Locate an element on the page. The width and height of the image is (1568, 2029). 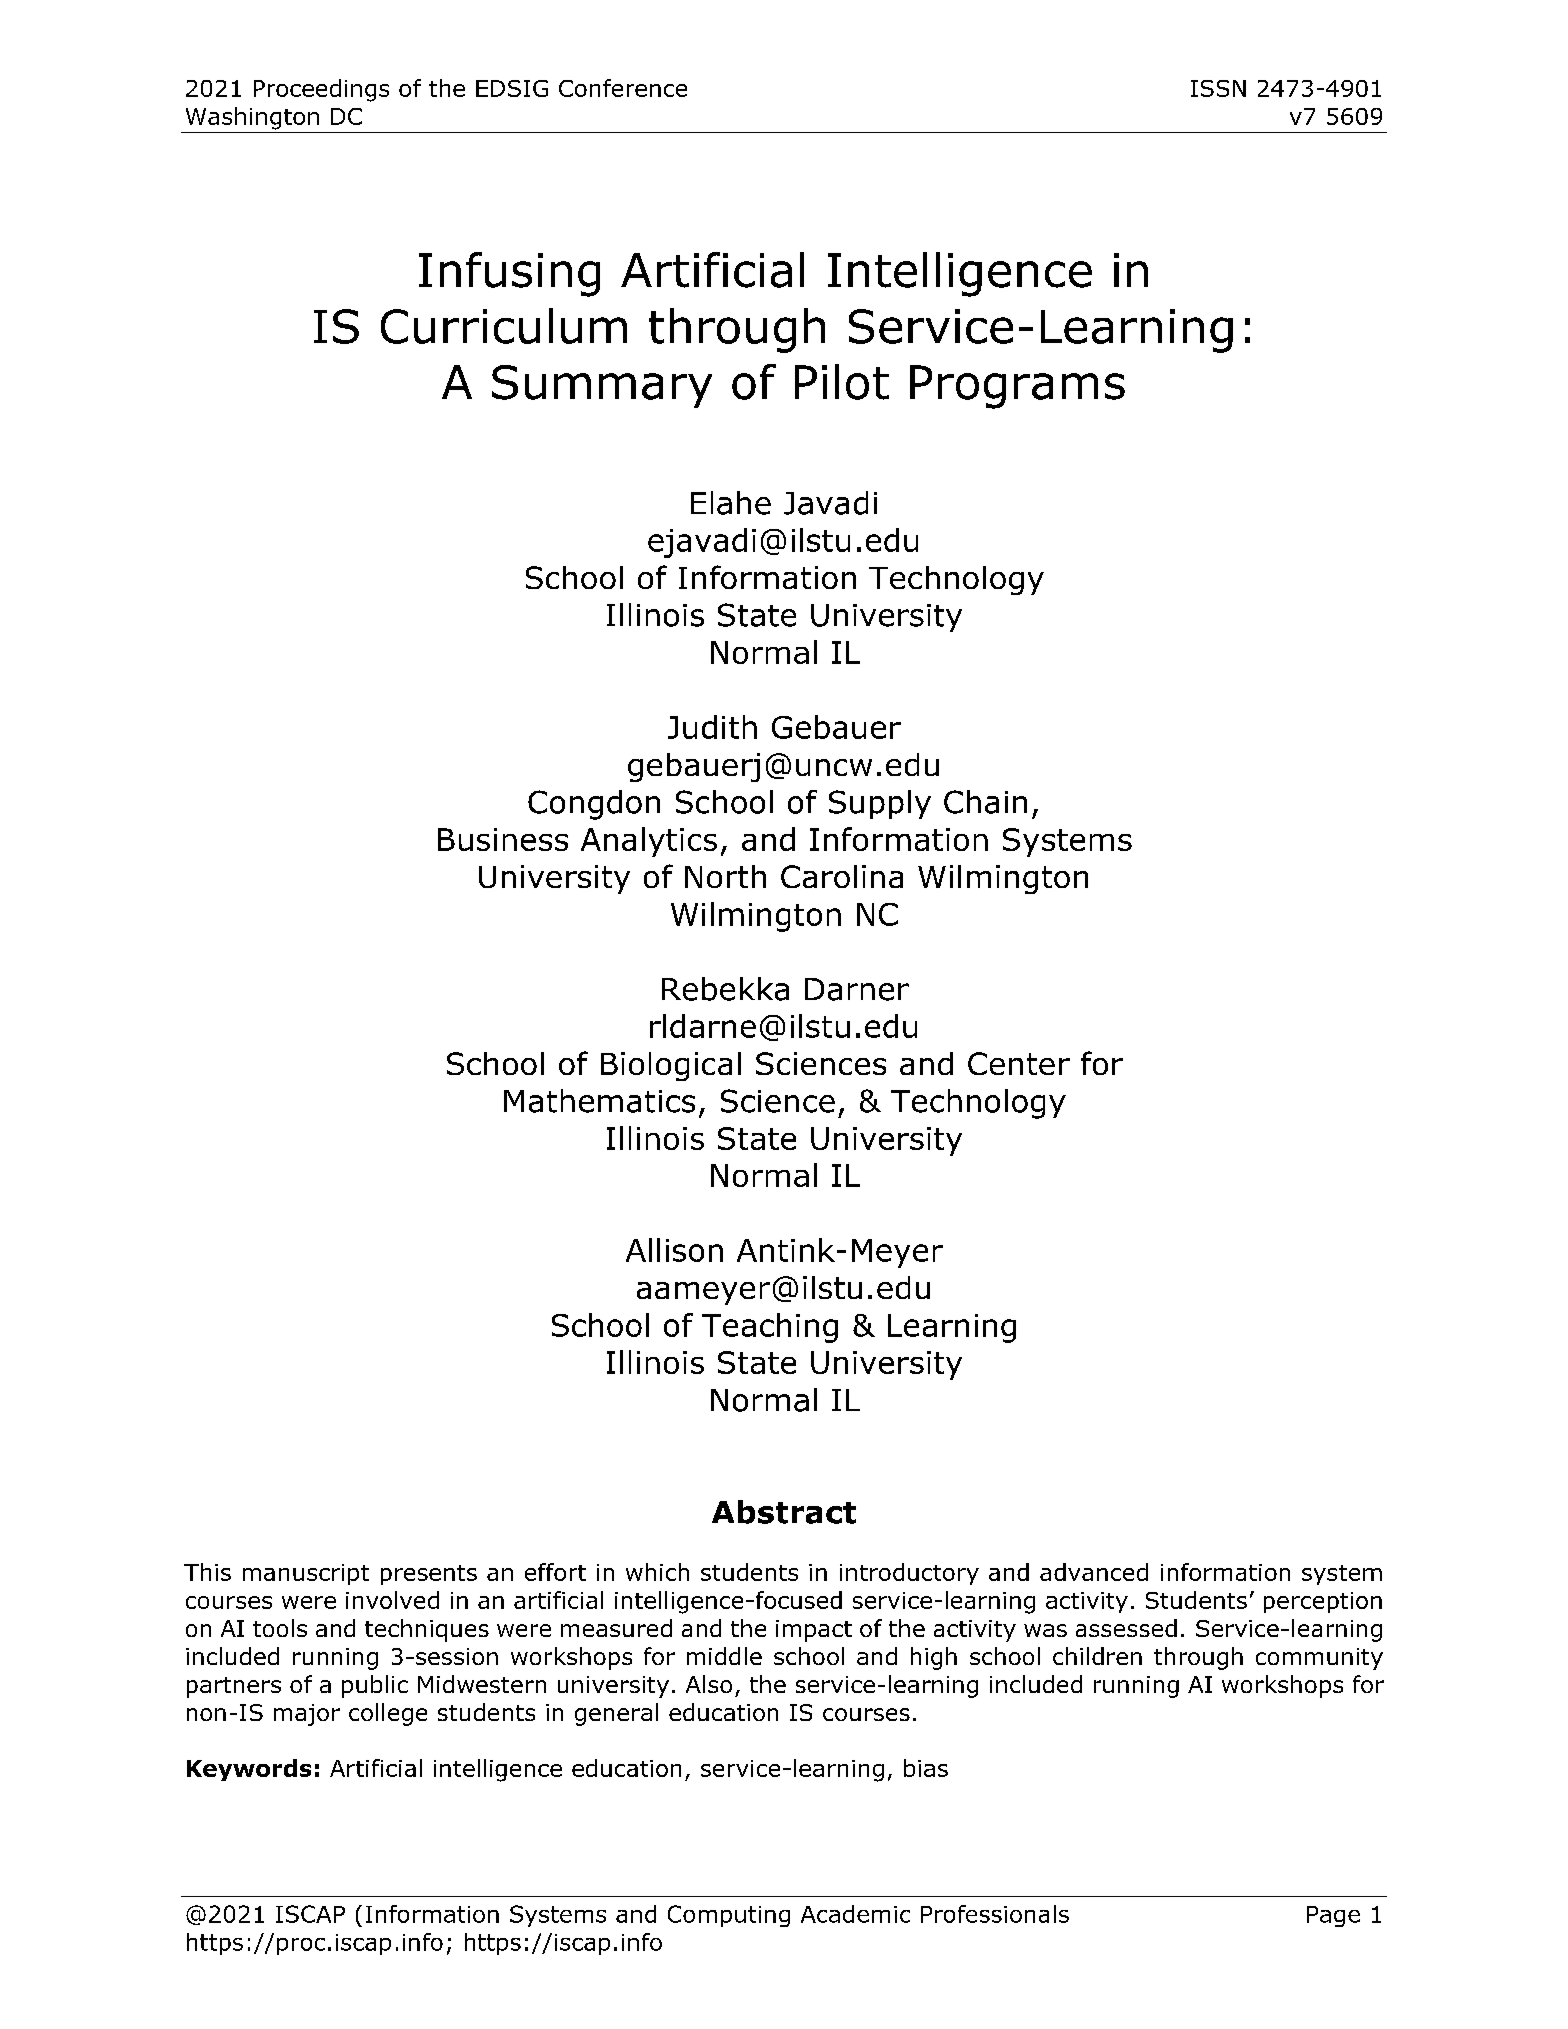
Conference is located at coordinates (623, 88).
